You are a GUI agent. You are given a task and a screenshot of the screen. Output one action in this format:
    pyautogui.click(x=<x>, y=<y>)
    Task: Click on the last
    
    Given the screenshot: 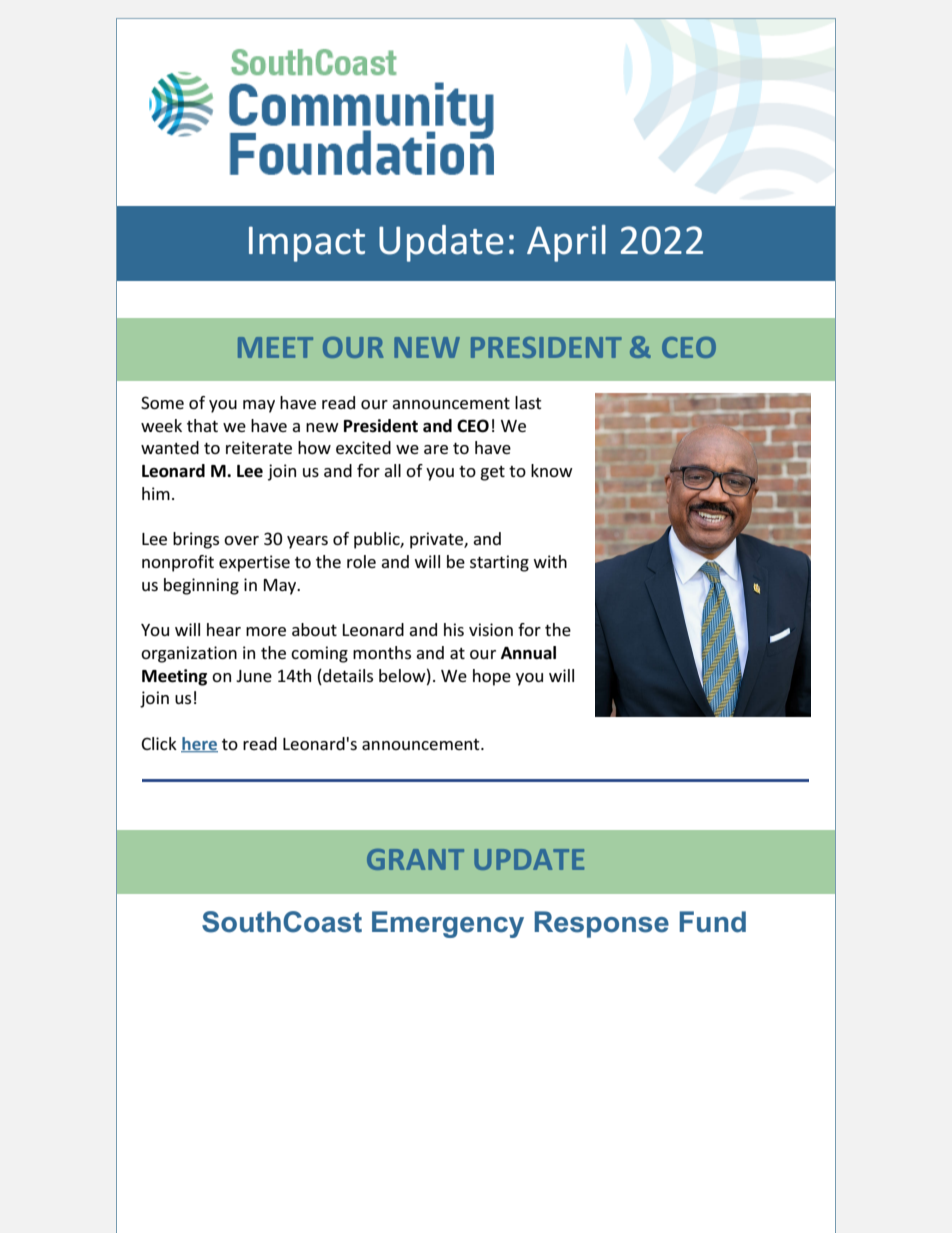 What is the action you would take?
    pyautogui.click(x=528, y=402)
